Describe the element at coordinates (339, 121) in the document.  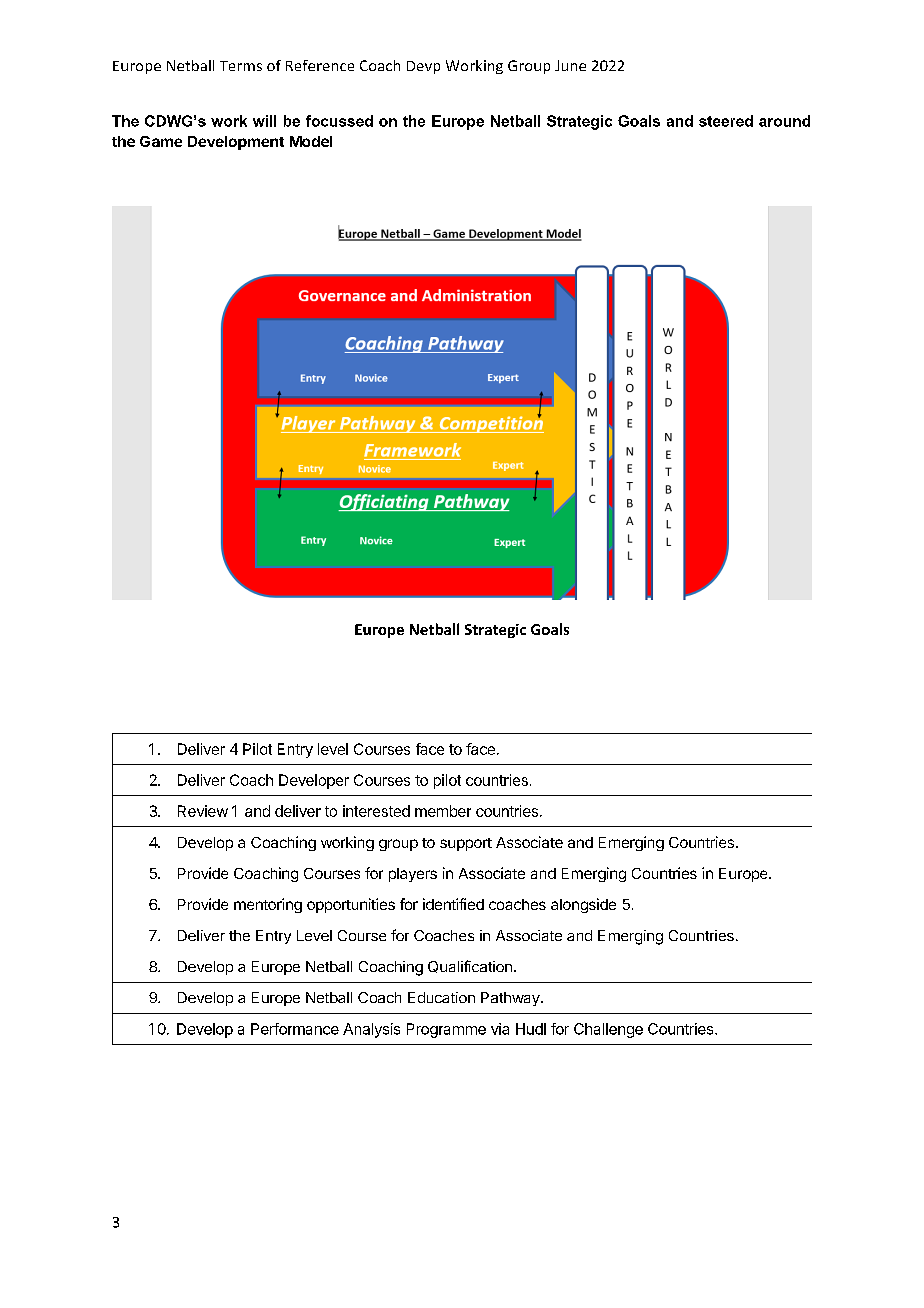
I see `focussed` at that location.
